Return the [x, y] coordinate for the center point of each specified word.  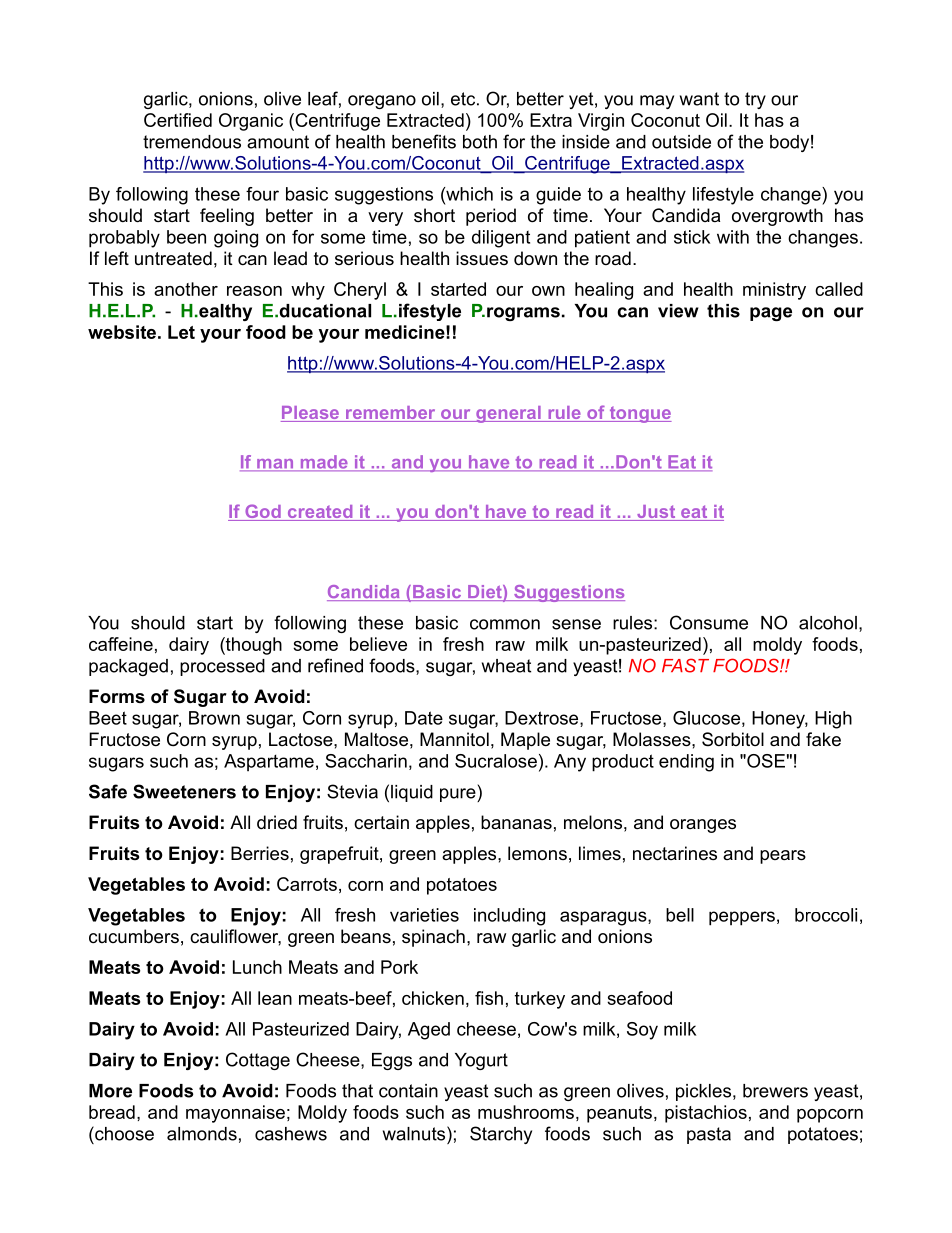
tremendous [192, 142]
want [699, 99]
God [263, 512]
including [509, 917]
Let [181, 332]
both [480, 142]
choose [123, 1133]
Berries [260, 853]
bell [680, 915]
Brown [214, 718]
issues [482, 258]
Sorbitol [733, 739]
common [505, 624]
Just [656, 513]
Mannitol [454, 739]
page [771, 314]
